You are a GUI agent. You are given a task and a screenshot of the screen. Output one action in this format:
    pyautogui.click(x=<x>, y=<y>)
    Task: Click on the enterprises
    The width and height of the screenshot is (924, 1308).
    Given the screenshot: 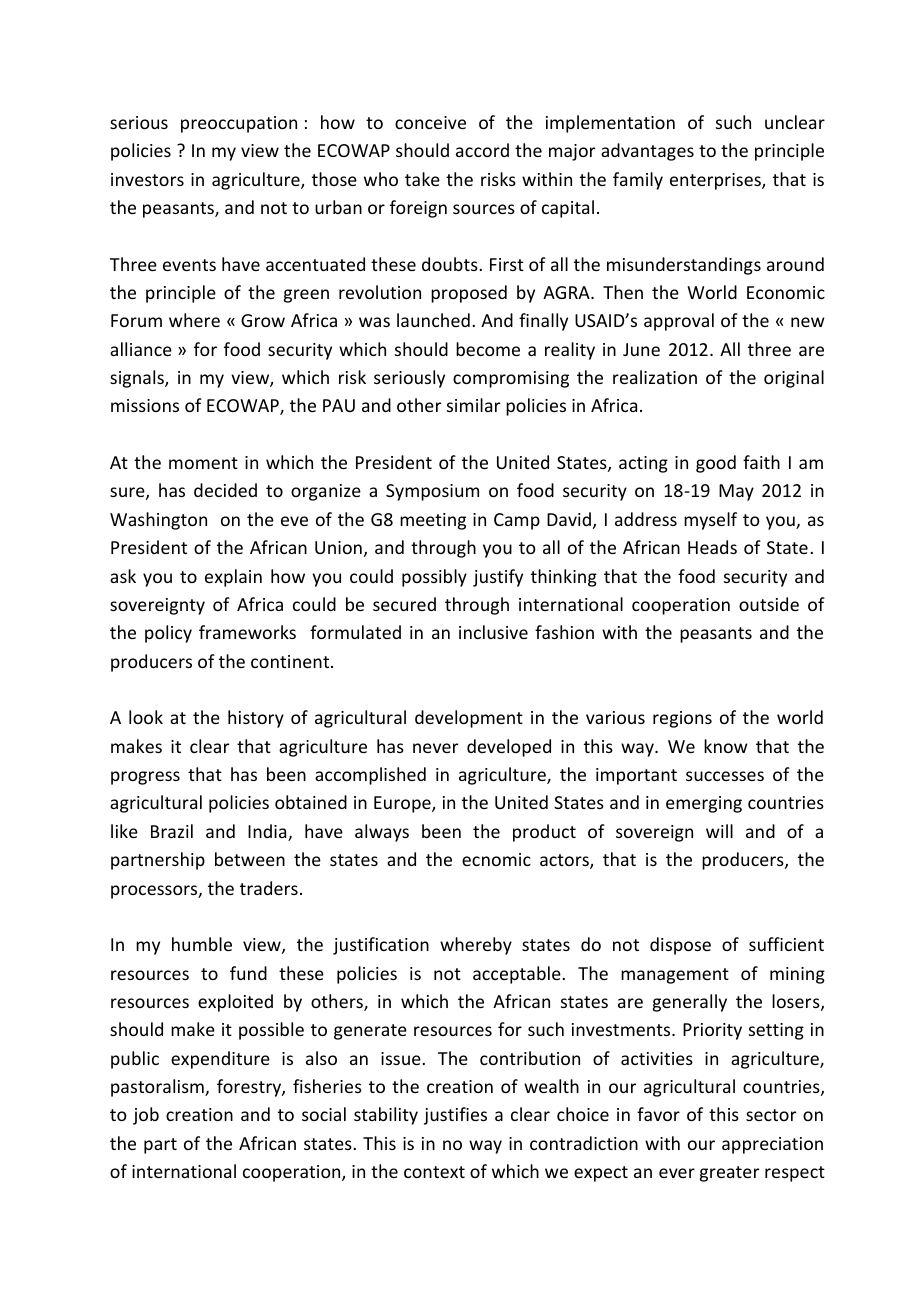 What is the action you would take?
    pyautogui.click(x=716, y=181)
